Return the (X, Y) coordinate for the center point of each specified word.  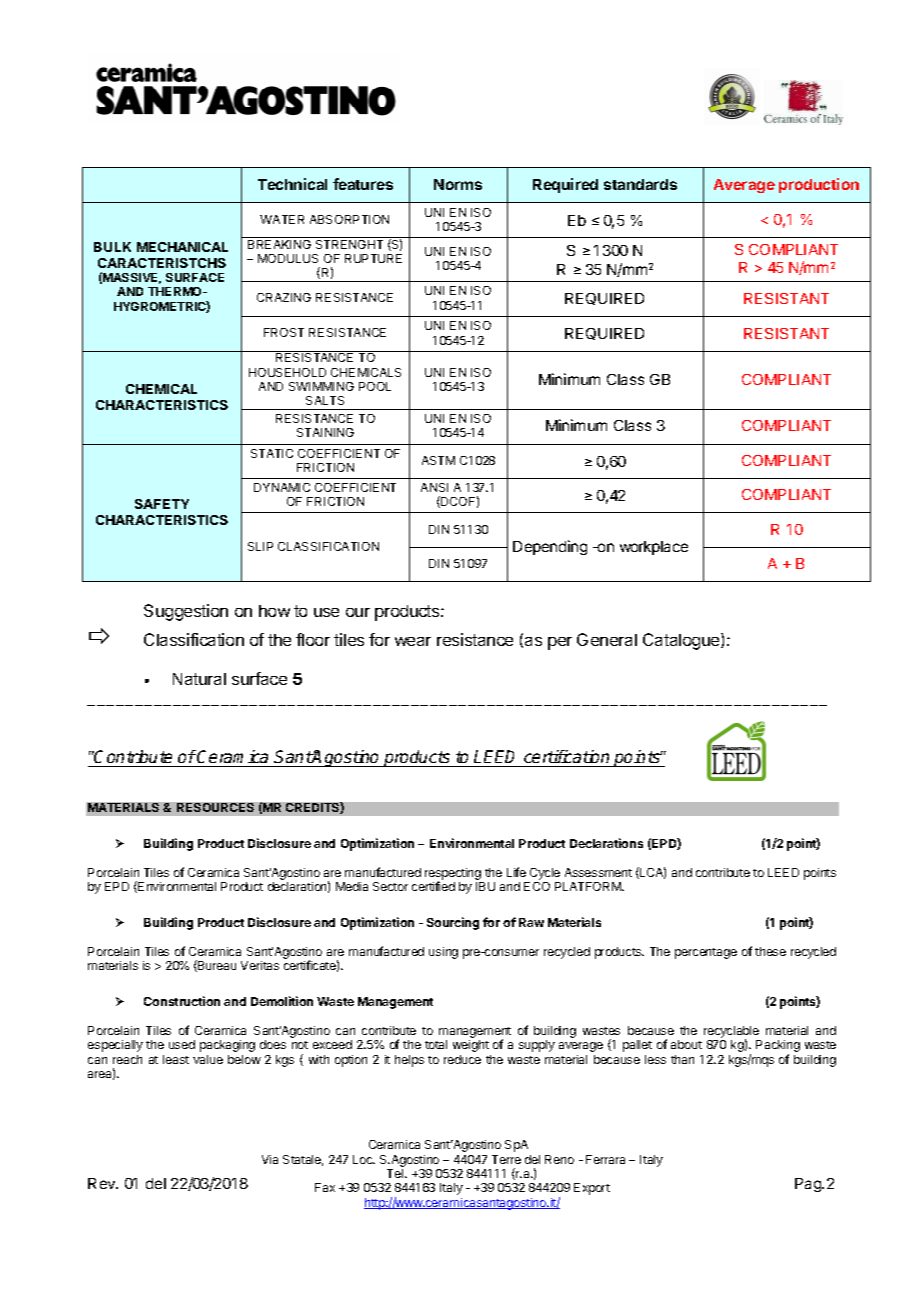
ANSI (434, 487)
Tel (396, 1173)
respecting (454, 875)
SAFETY (162, 504)
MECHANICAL (182, 247)
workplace (654, 548)
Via (270, 1159)
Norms (458, 184)
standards (640, 184)
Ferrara (605, 1159)
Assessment (598, 872)
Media (352, 886)
